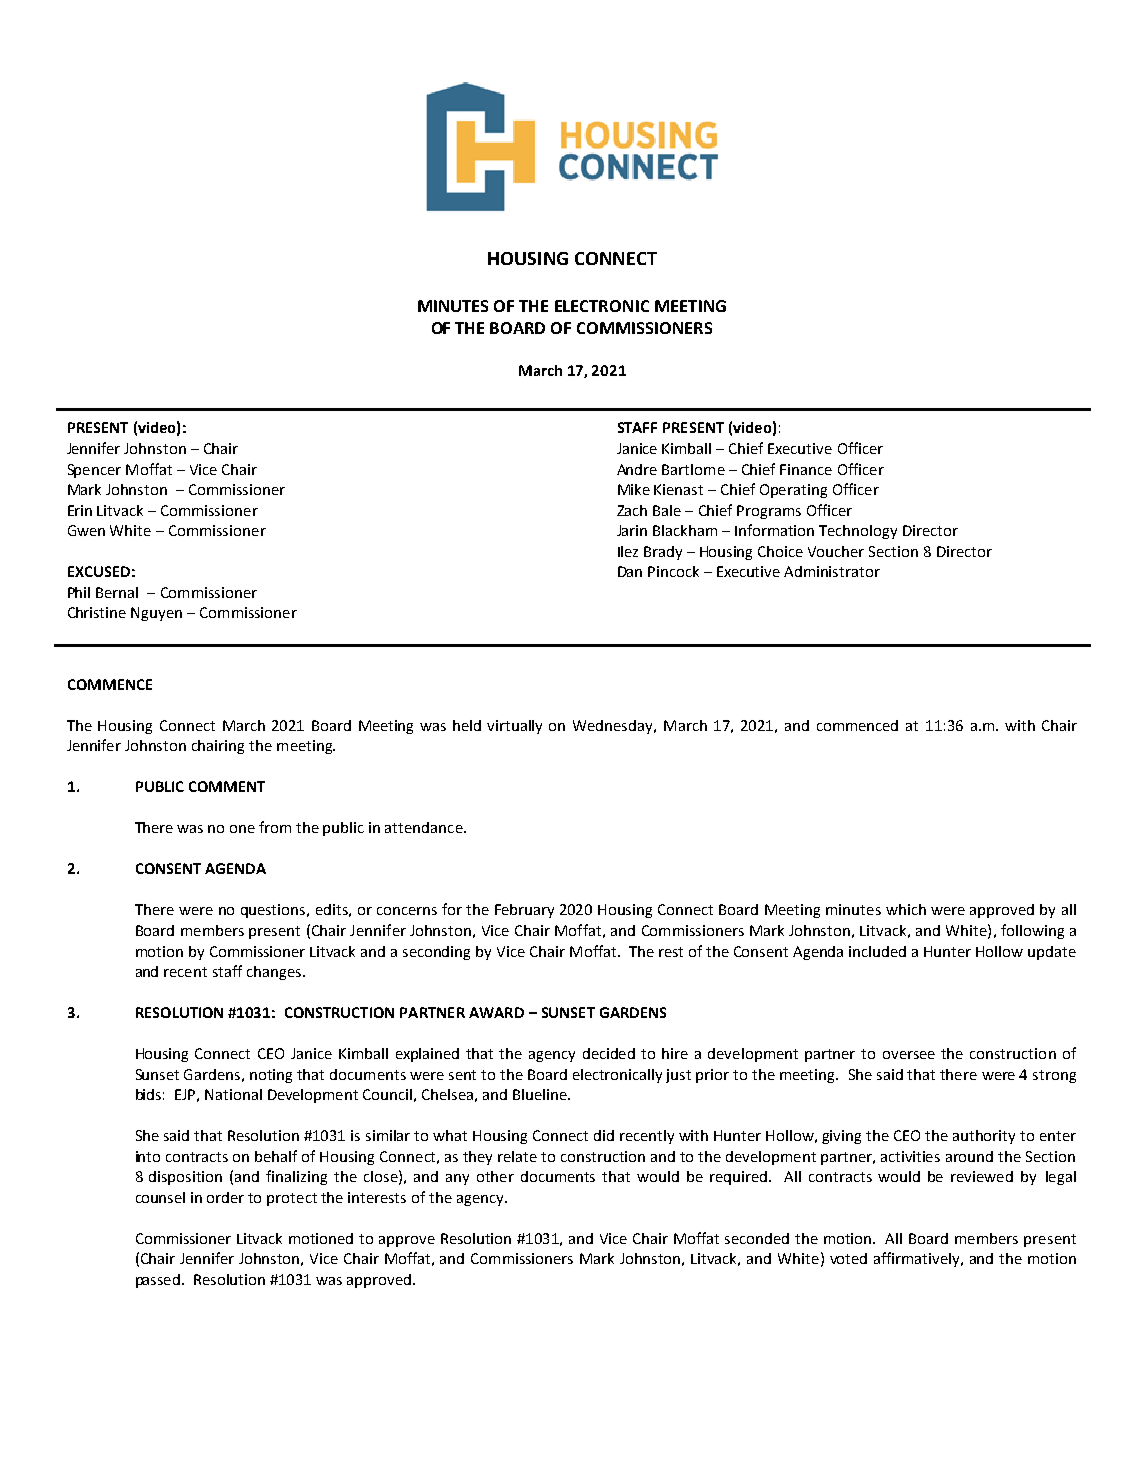  What do you see at coordinates (634, 489) in the document?
I see `Mike` at bounding box center [634, 489].
